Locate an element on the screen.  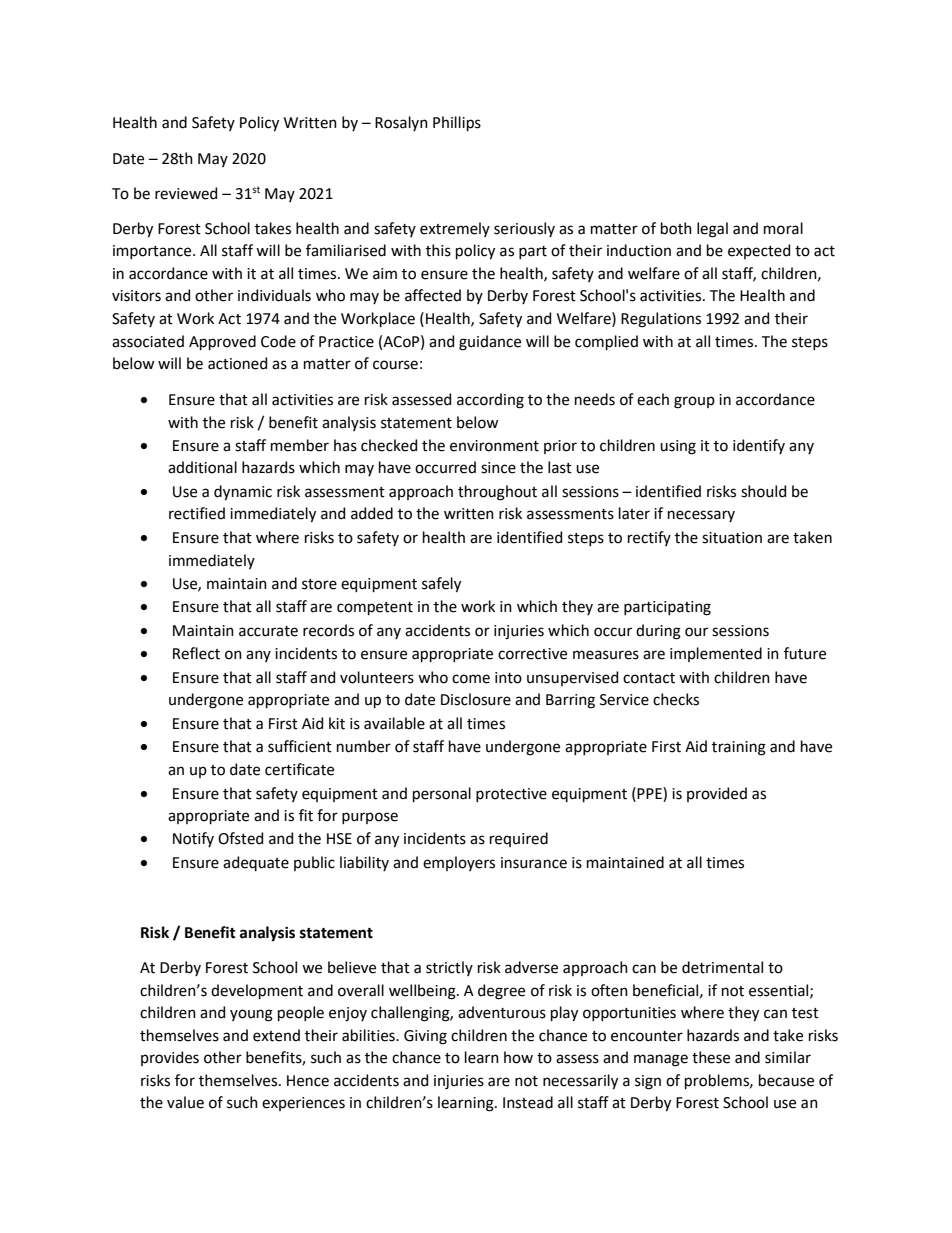
how is located at coordinates (518, 1057).
